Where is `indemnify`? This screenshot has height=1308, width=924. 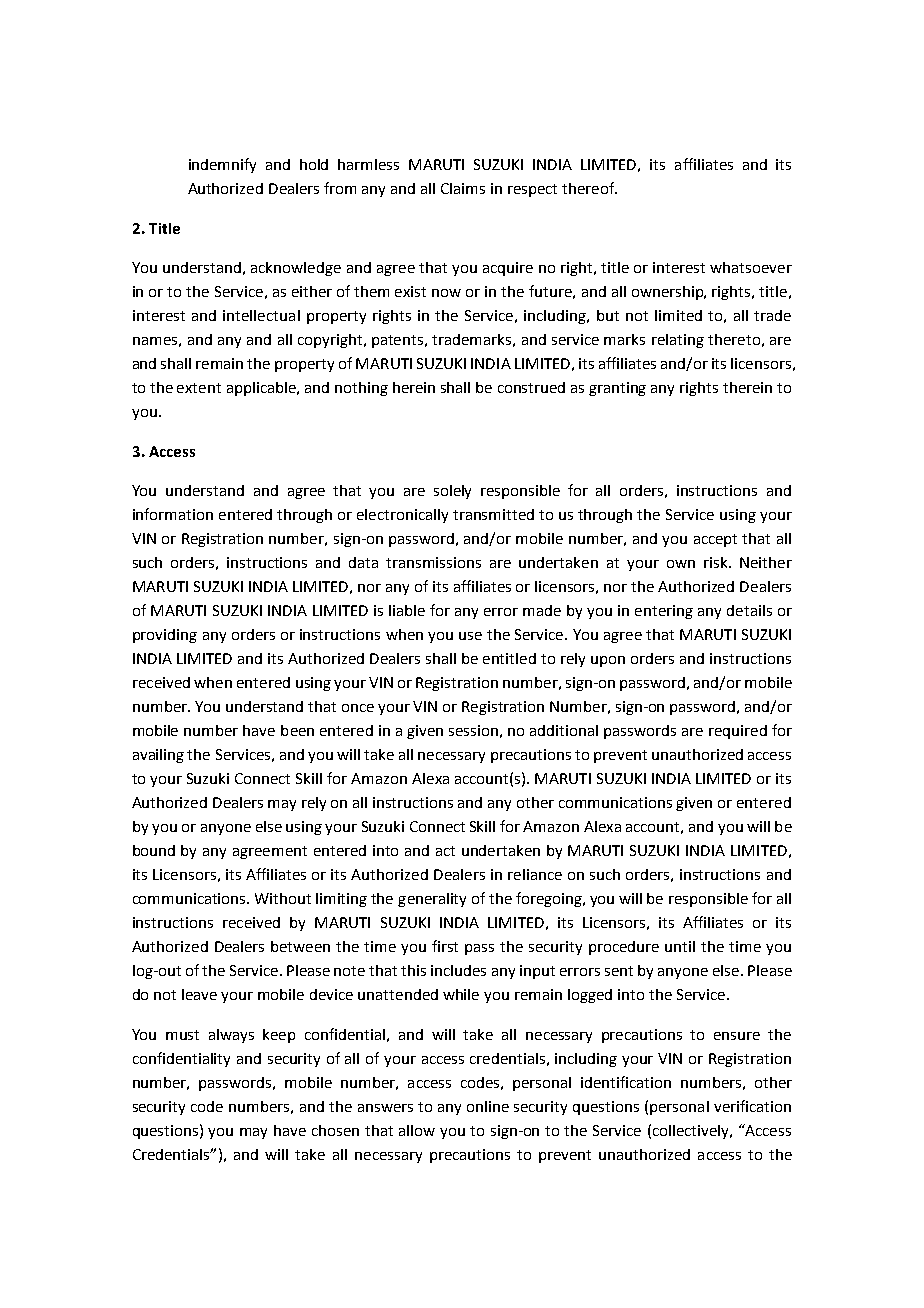
indemnify is located at coordinates (222, 165).
